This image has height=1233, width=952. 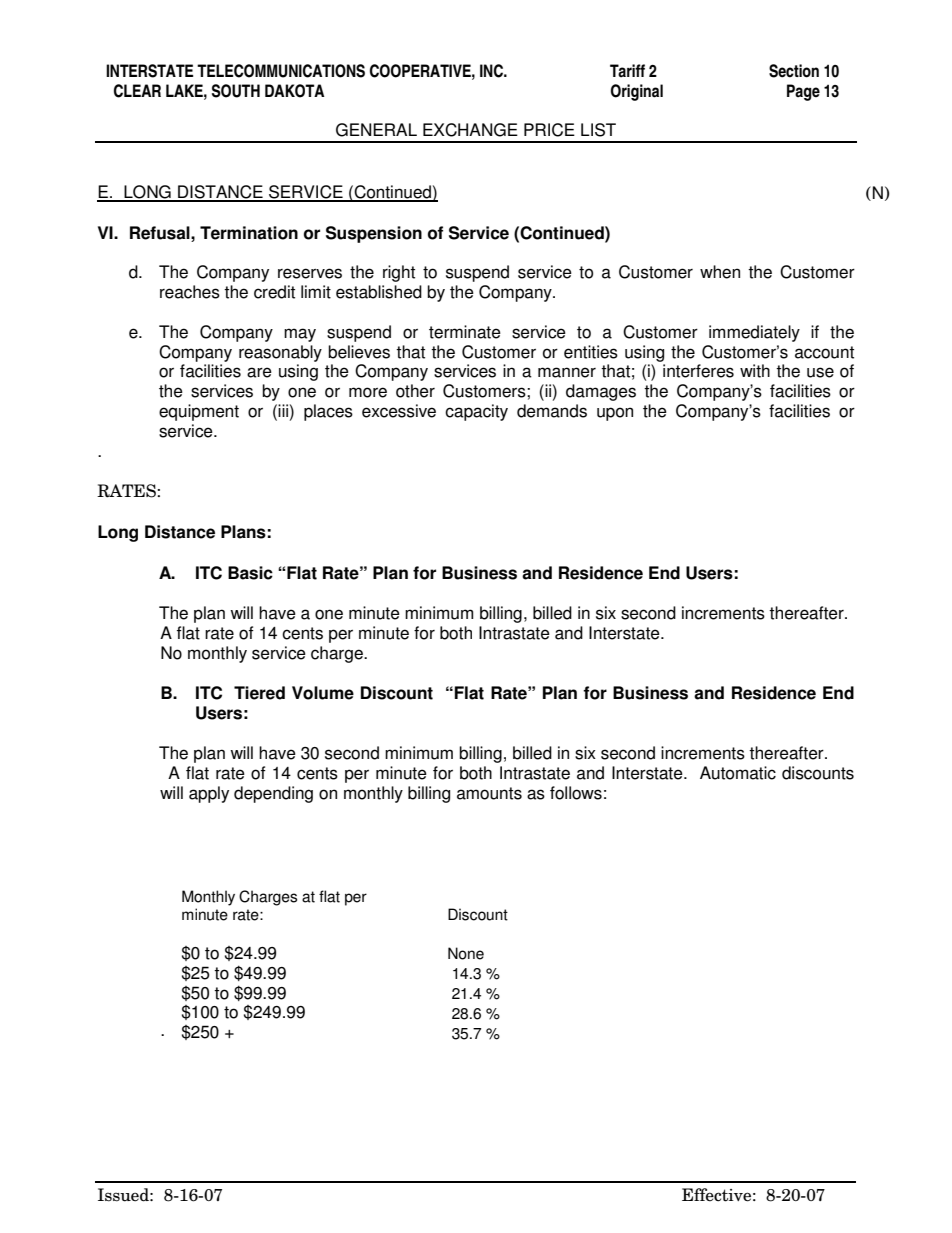 I want to click on capacity, so click(x=476, y=412).
